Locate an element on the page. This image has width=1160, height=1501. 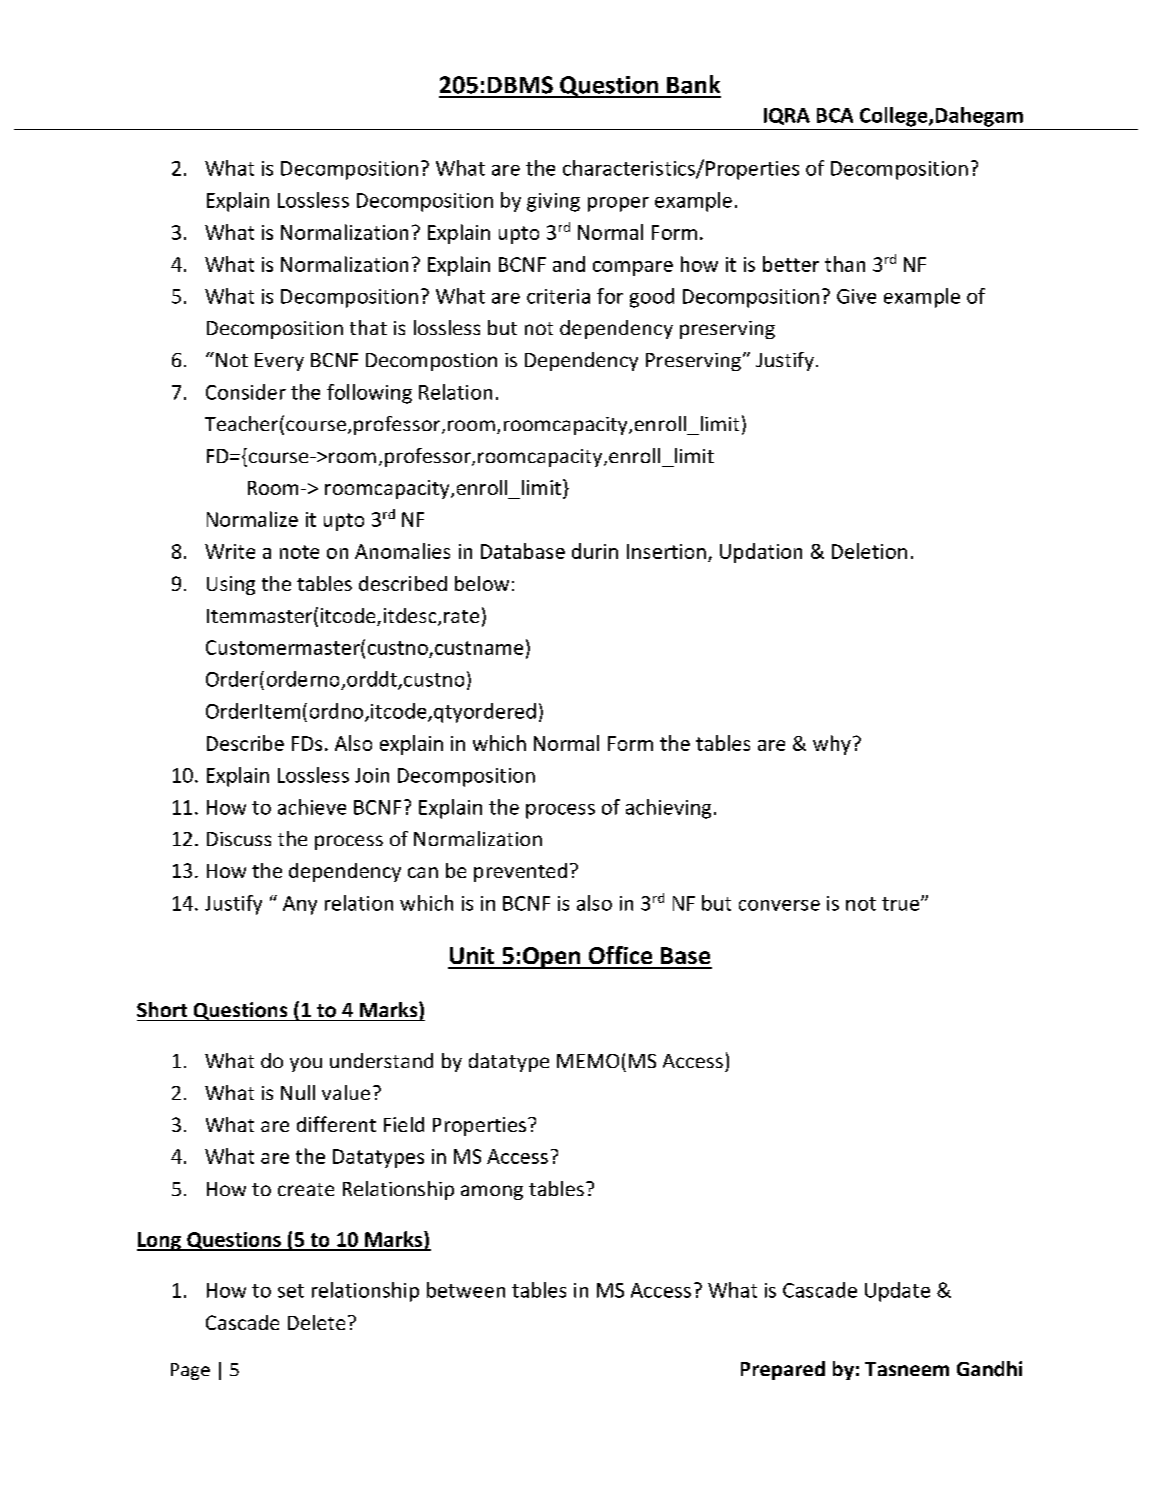
achieve is located at coordinates (312, 807).
